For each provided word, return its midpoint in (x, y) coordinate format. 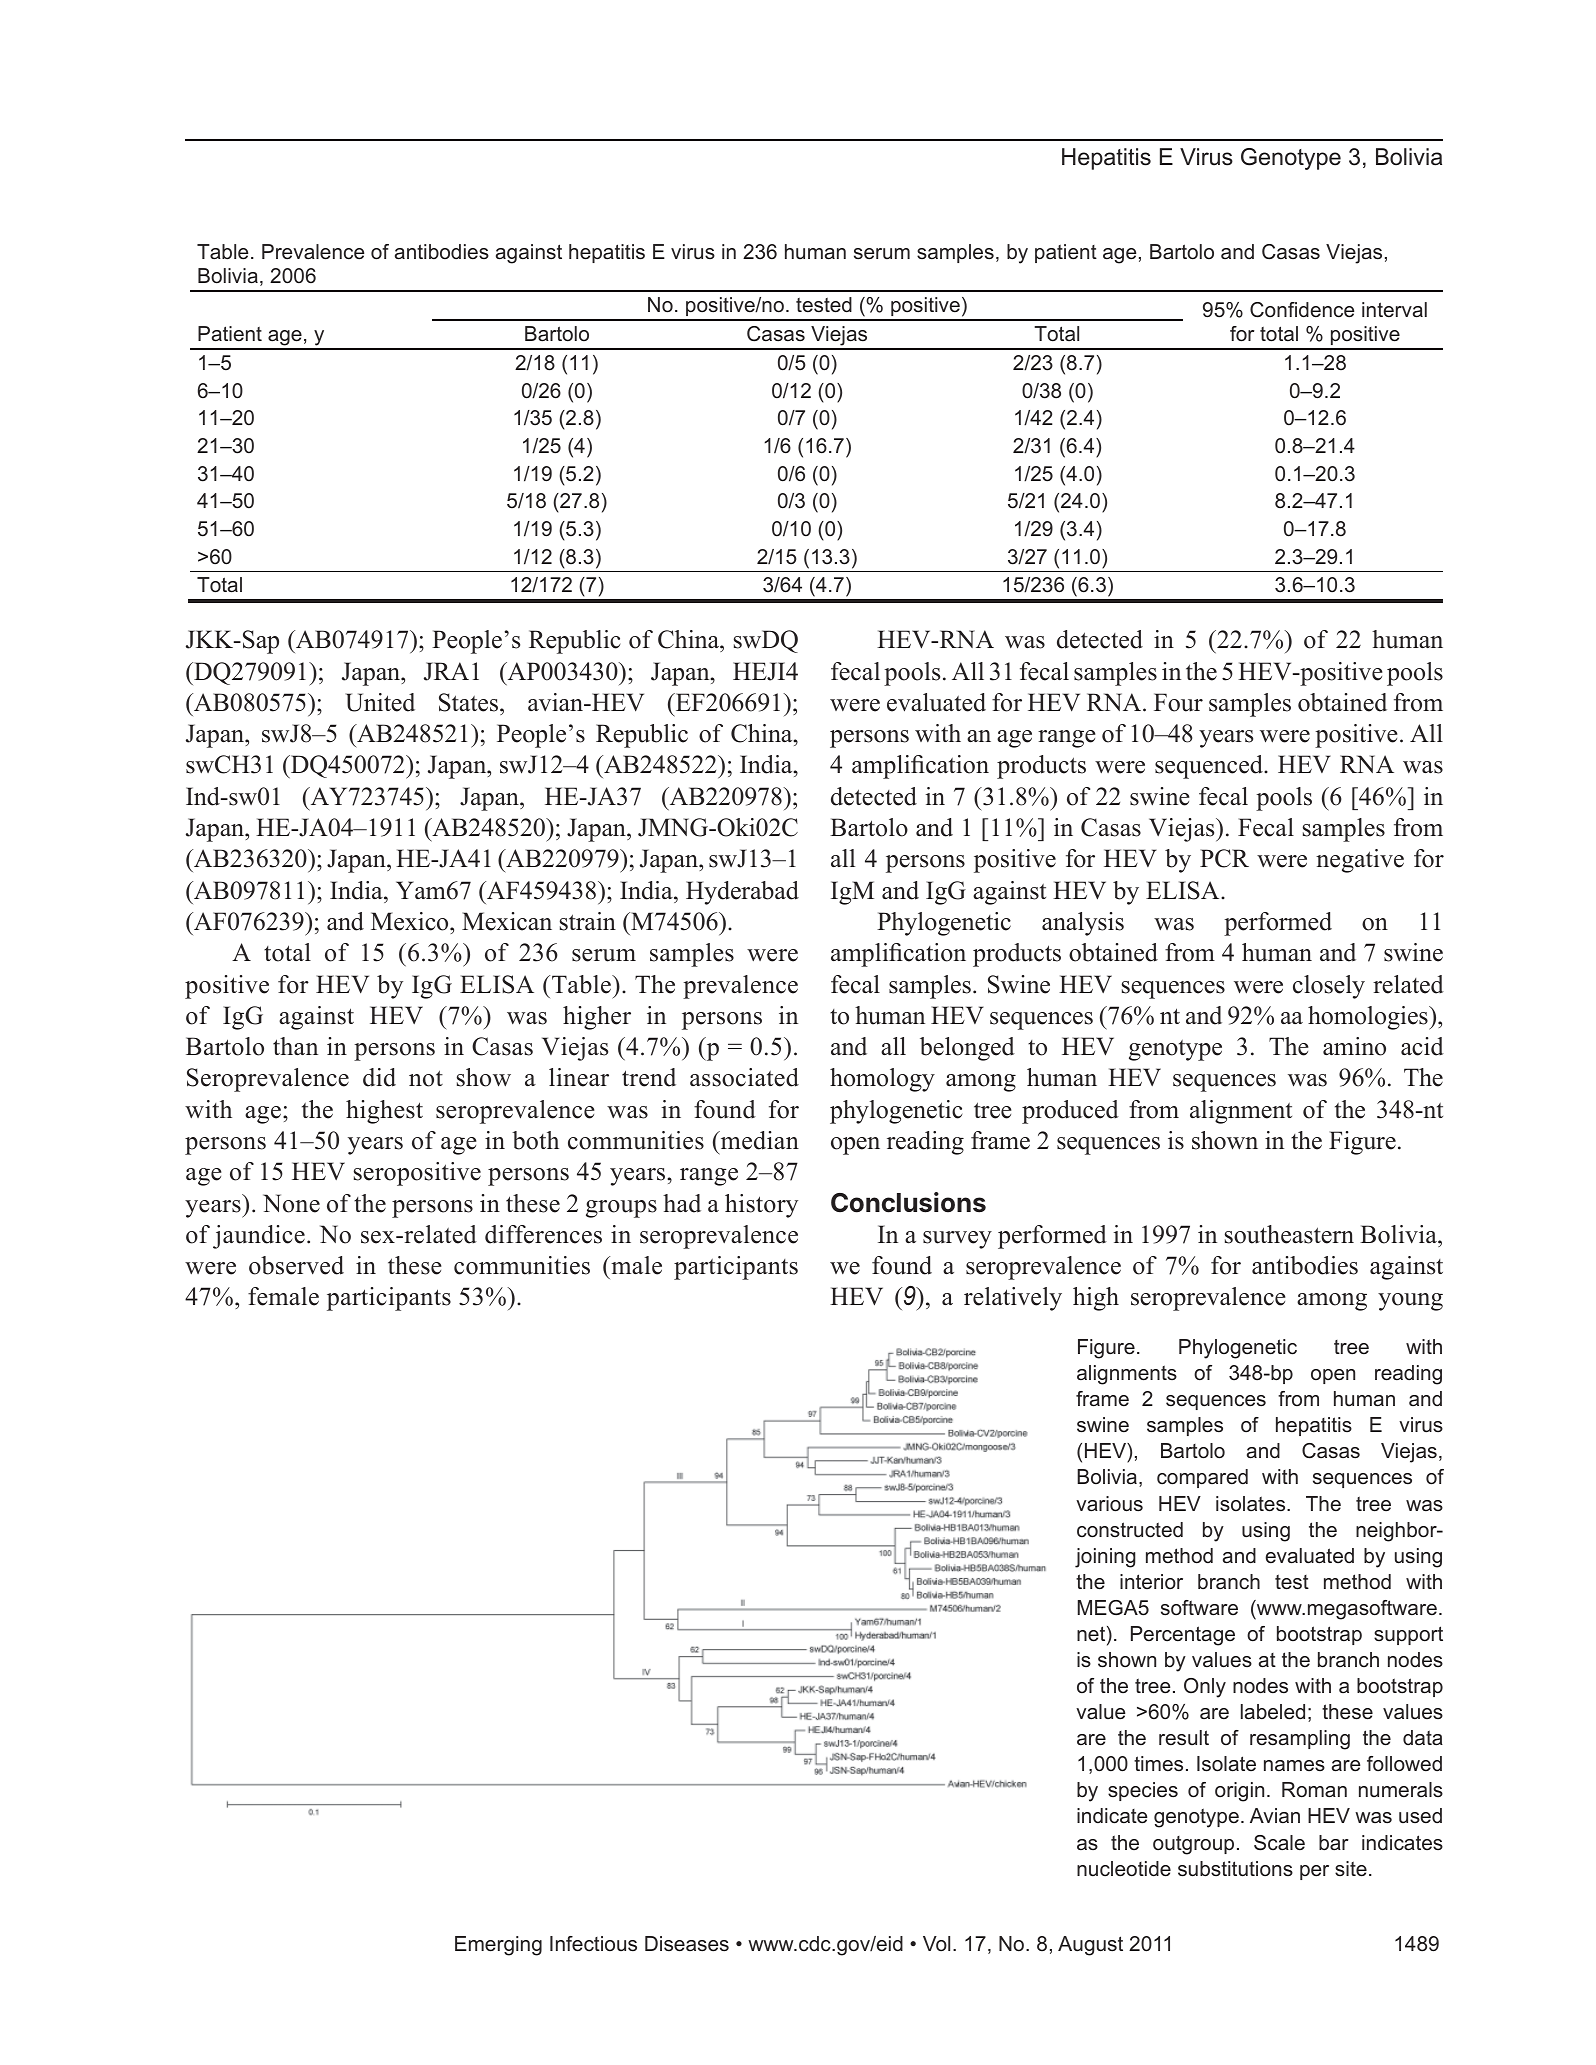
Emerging (498, 1946)
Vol (936, 1943)
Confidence (1302, 310)
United (380, 702)
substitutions (1235, 1869)
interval (1394, 310)
